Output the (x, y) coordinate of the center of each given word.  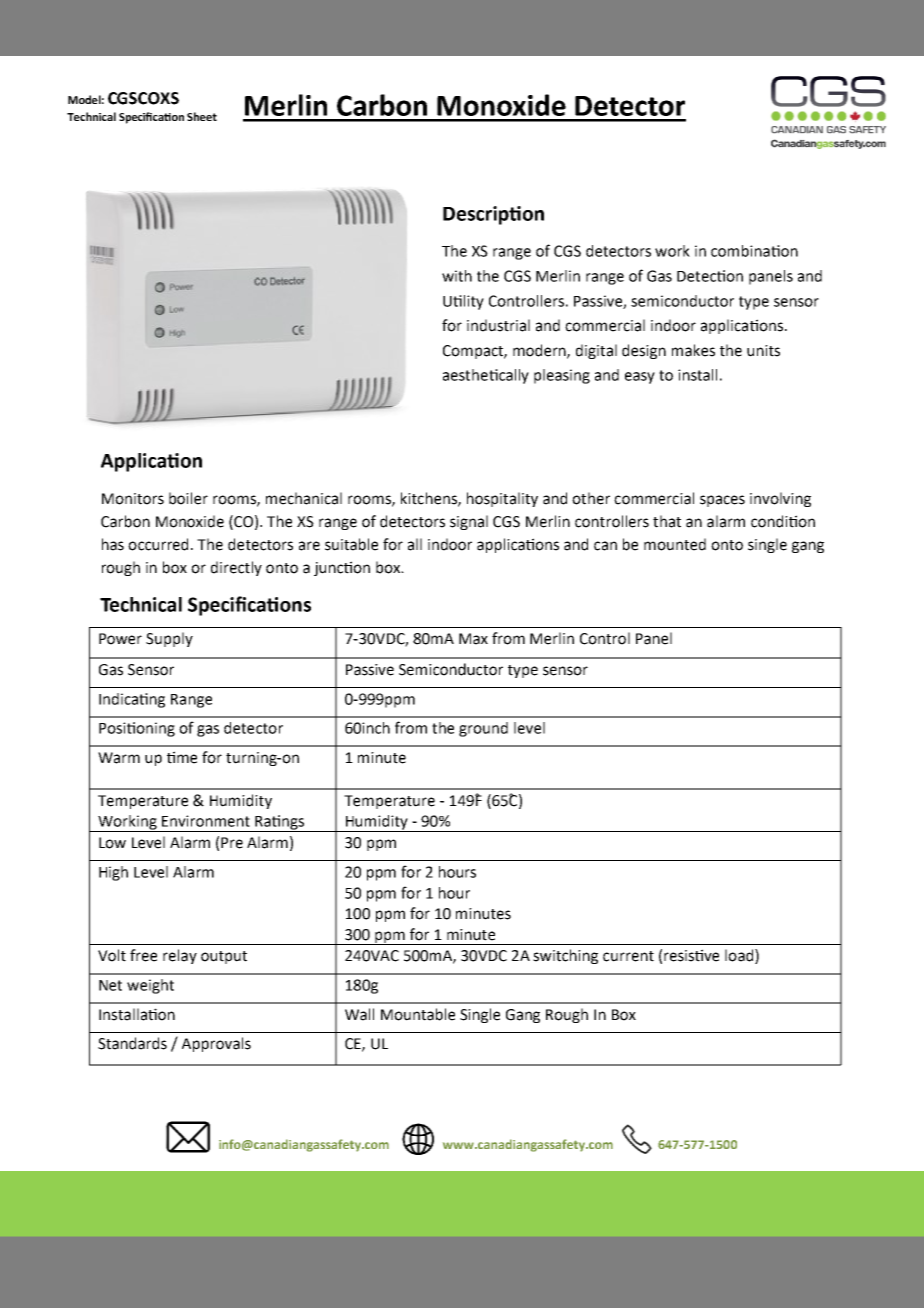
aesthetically (486, 376)
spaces (722, 501)
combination (754, 251)
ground (483, 729)
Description (493, 215)
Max (473, 639)
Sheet (202, 116)
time (182, 757)
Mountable (418, 1014)
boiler (188, 498)
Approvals (216, 1044)
